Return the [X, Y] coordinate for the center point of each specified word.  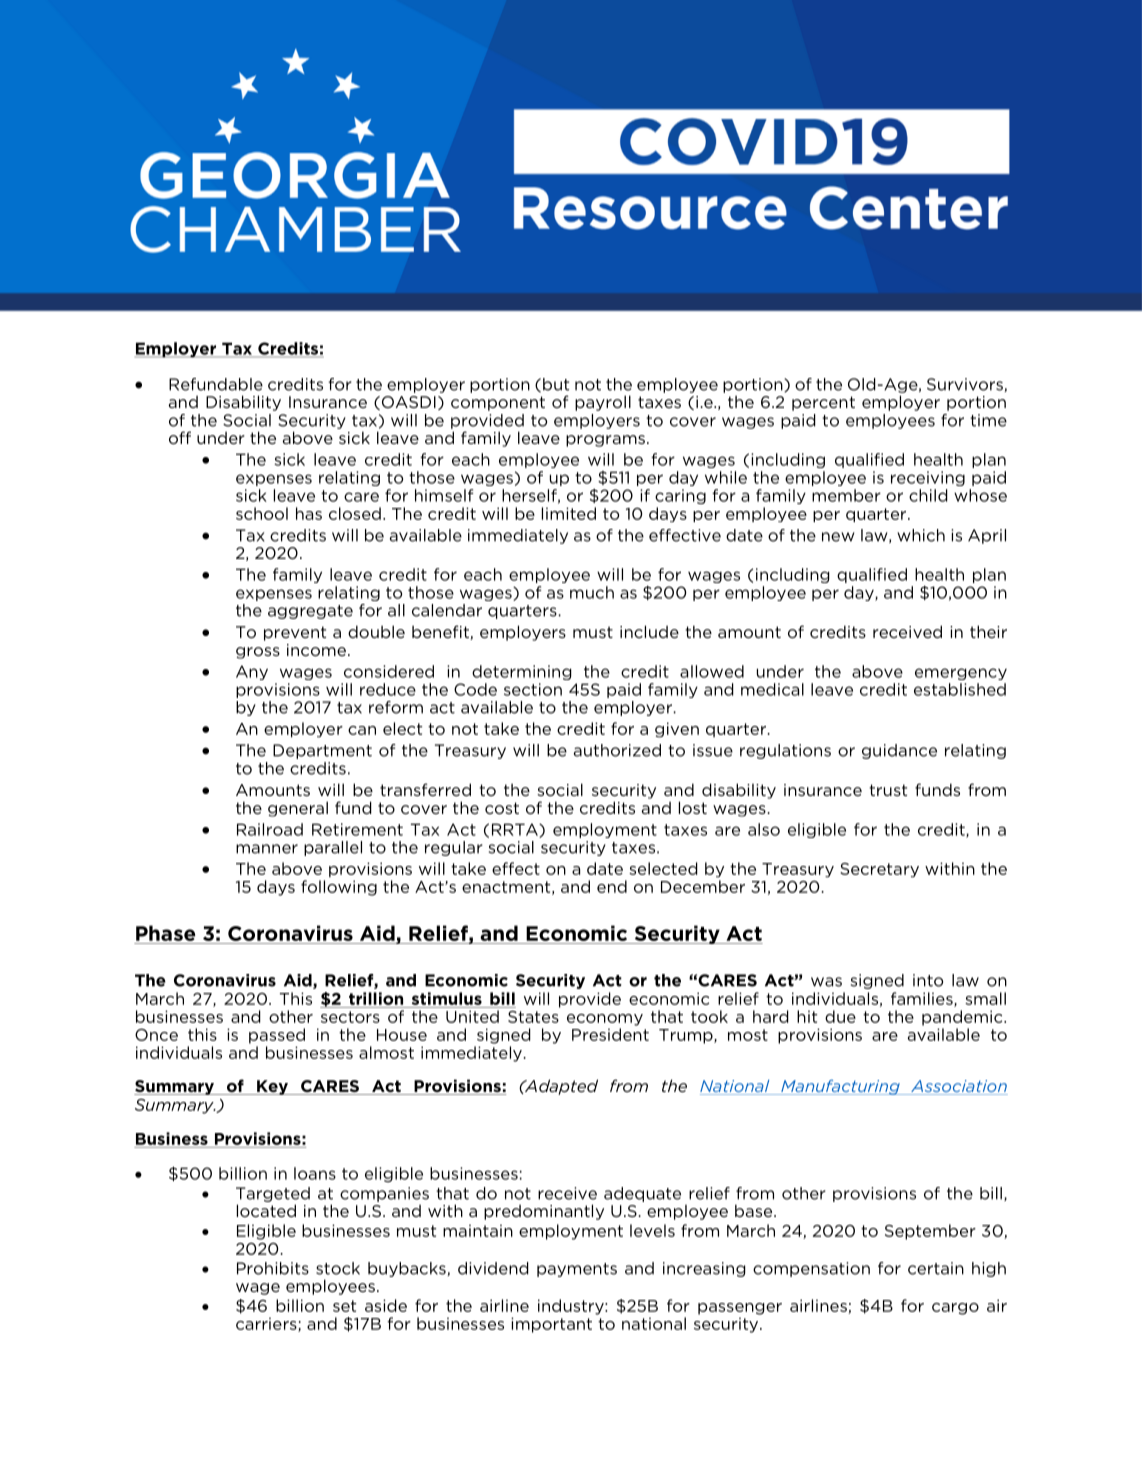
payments [577, 1270]
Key [272, 1087]
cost [502, 808]
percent [823, 403]
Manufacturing [840, 1087]
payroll [603, 403]
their [988, 631]
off [180, 437]
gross [258, 653]
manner [267, 849]
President [610, 1034]
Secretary [879, 870]
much [592, 592]
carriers [267, 1324]
